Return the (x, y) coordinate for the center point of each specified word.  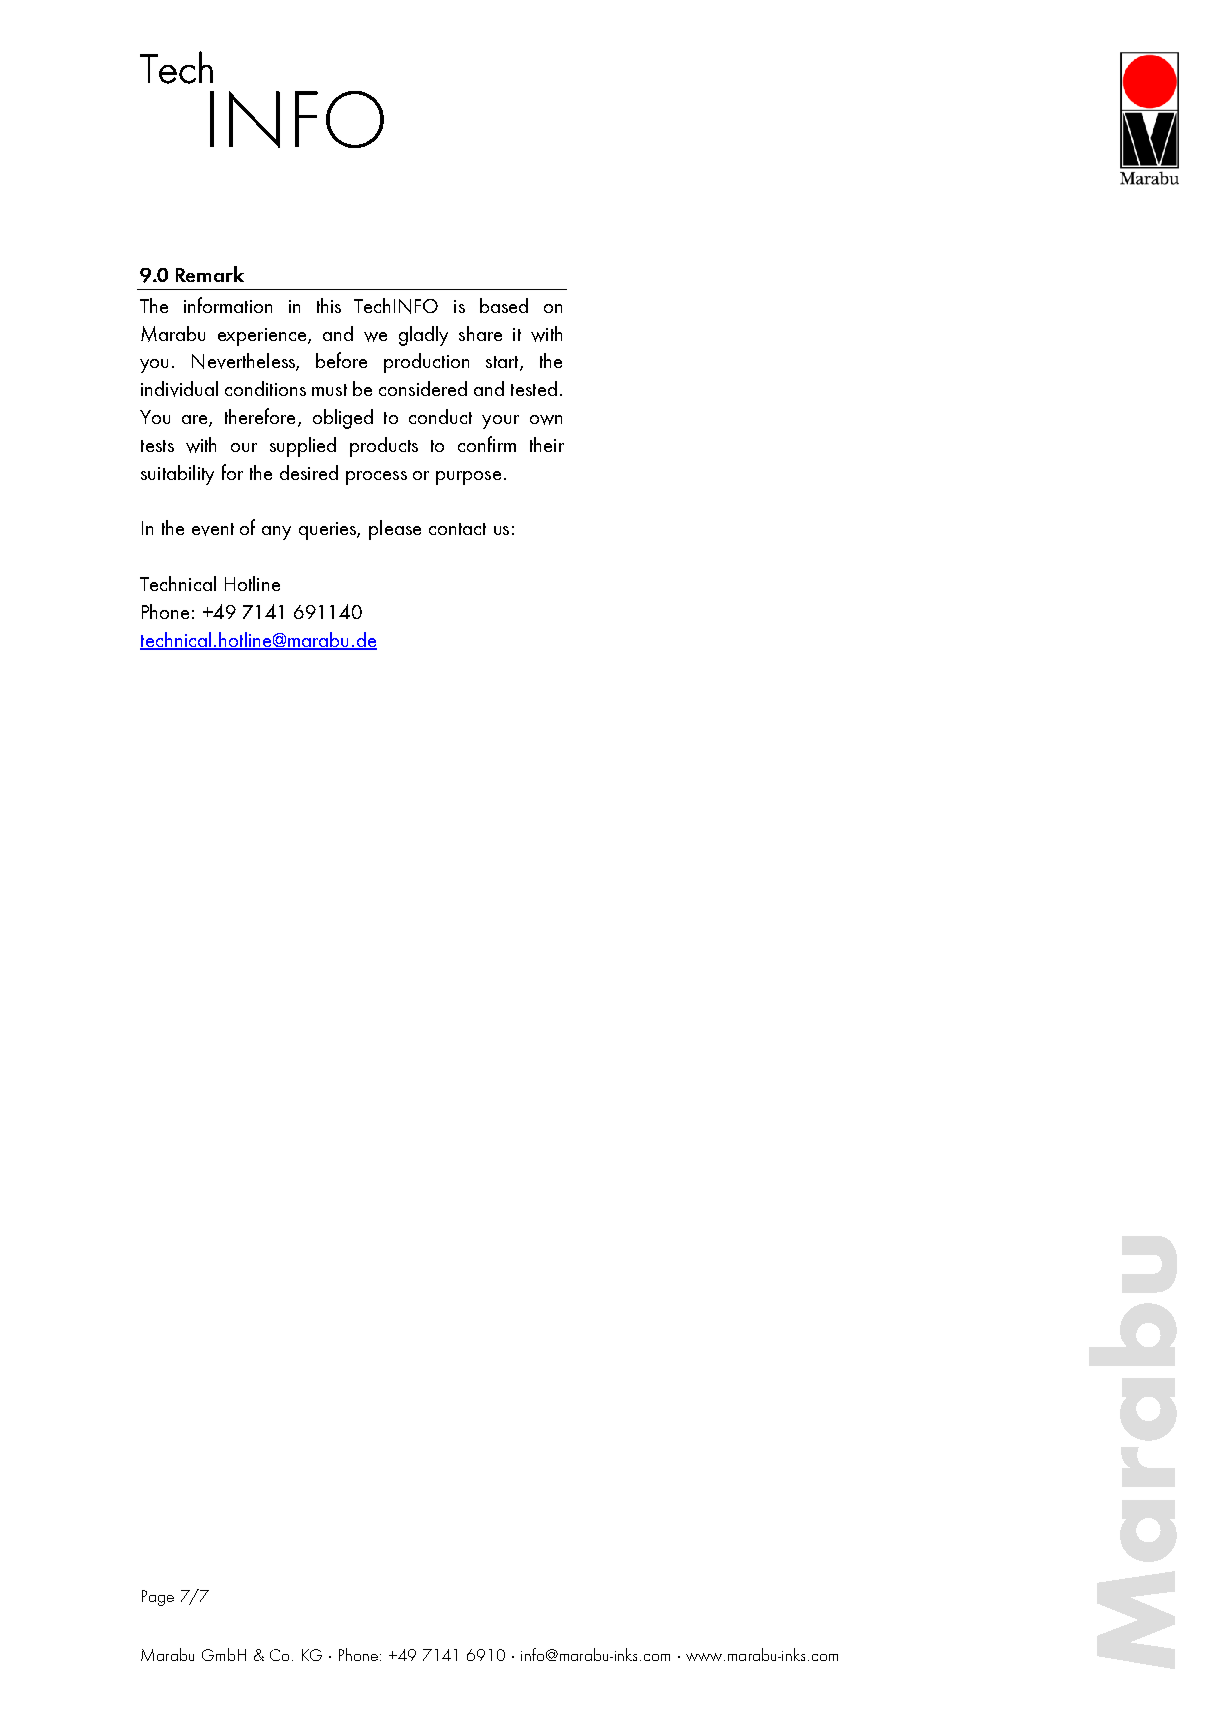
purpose (468, 478)
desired (309, 472)
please (395, 530)
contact (457, 529)
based (504, 305)
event (213, 529)
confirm (487, 444)
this (329, 305)
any (276, 533)
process (376, 478)
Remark (210, 274)
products (384, 447)
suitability (177, 475)
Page (158, 1598)
